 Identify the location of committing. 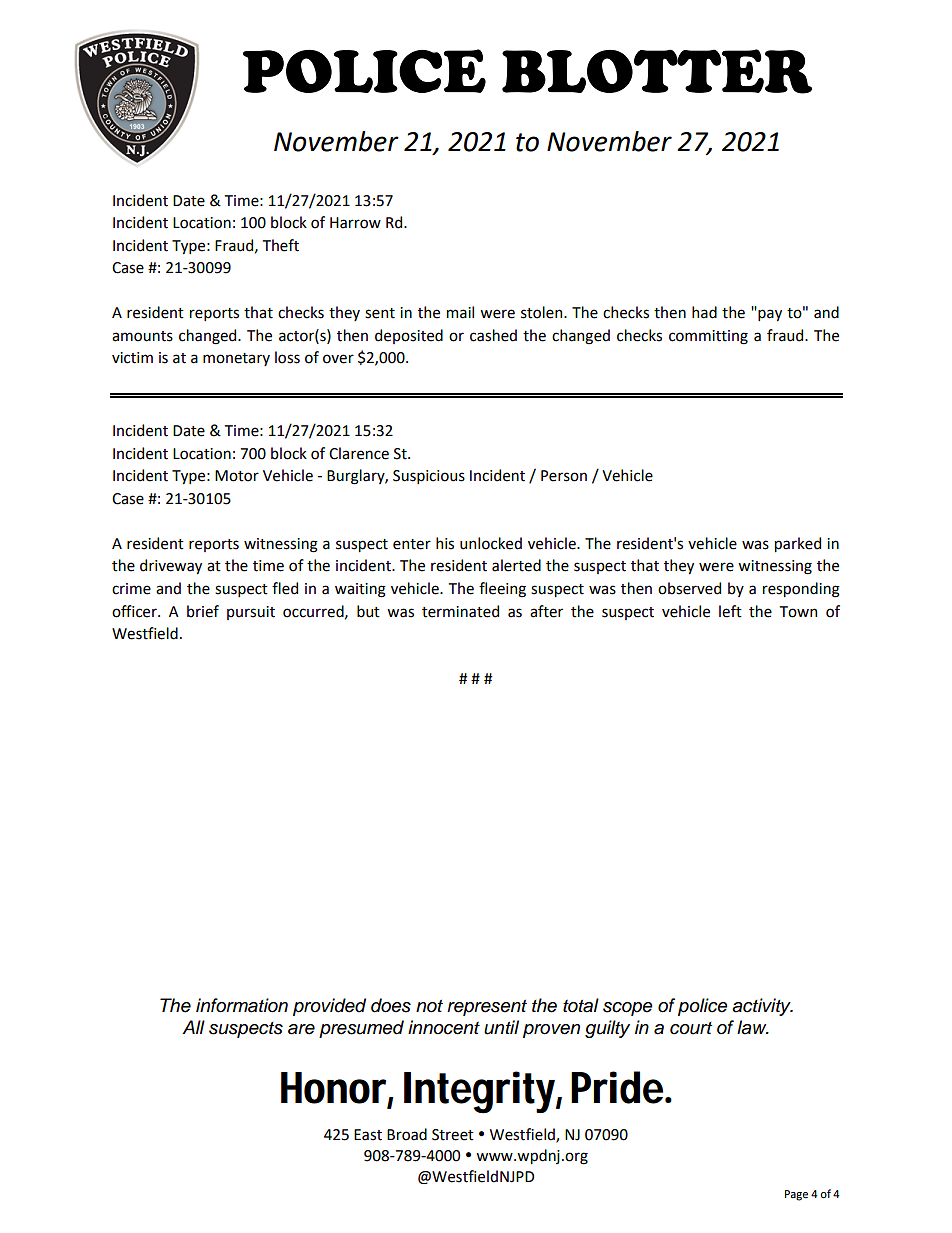
(708, 337).
